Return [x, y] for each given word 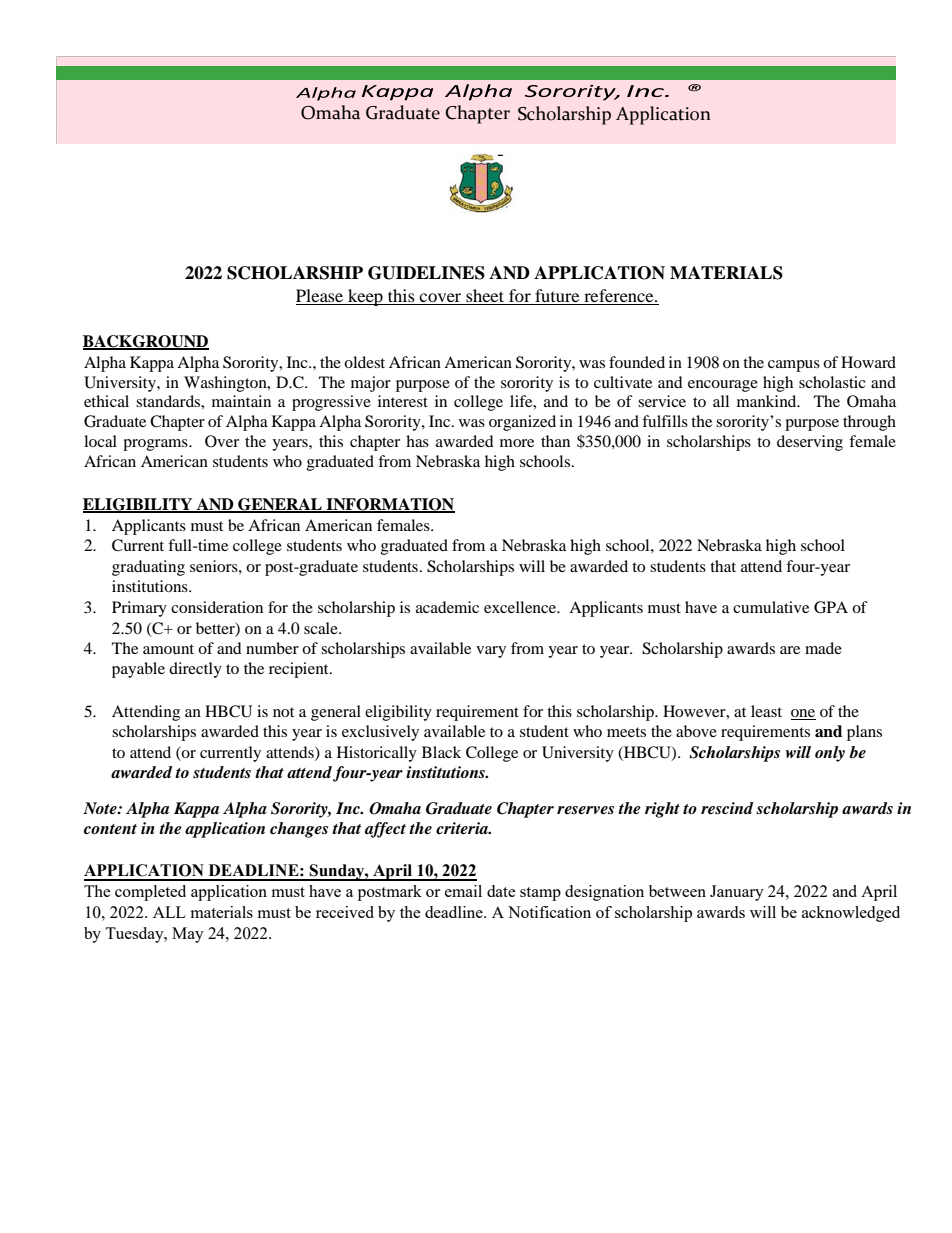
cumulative [771, 607]
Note [101, 808]
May [188, 935]
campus [794, 366]
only [830, 754]
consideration [217, 607]
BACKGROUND [146, 342]
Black [441, 752]
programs [156, 445]
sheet [485, 297]
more [517, 443]
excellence [521, 607]
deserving [810, 443]
